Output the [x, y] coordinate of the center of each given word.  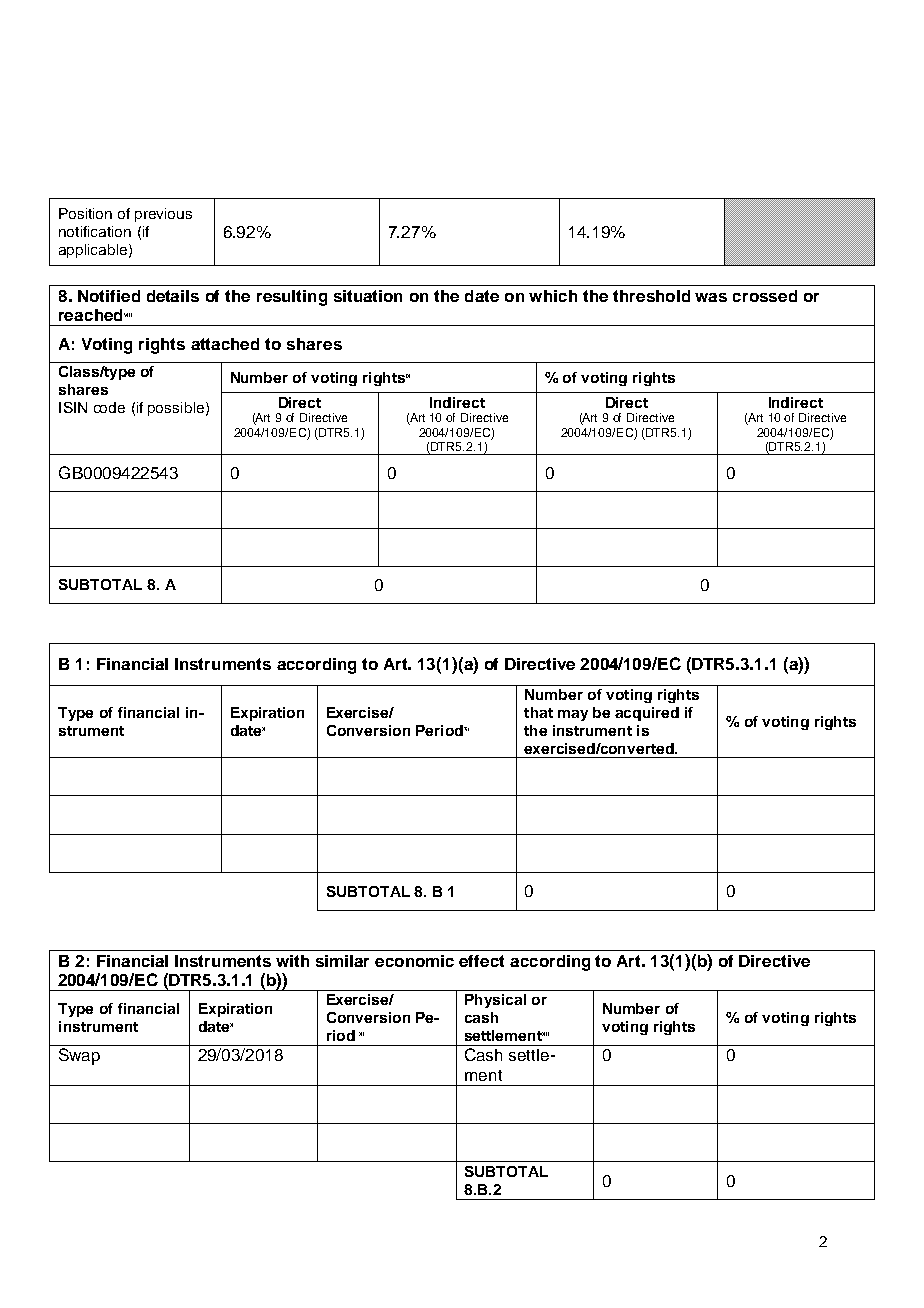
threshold [651, 296]
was [711, 297]
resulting [292, 298]
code [109, 407]
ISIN [73, 407]
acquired [647, 714]
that [538, 712]
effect [481, 961]
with [292, 961]
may [573, 715]
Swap [79, 1056]
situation [368, 296]
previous [163, 215]
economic [414, 961]
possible [176, 409]
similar [342, 961]
